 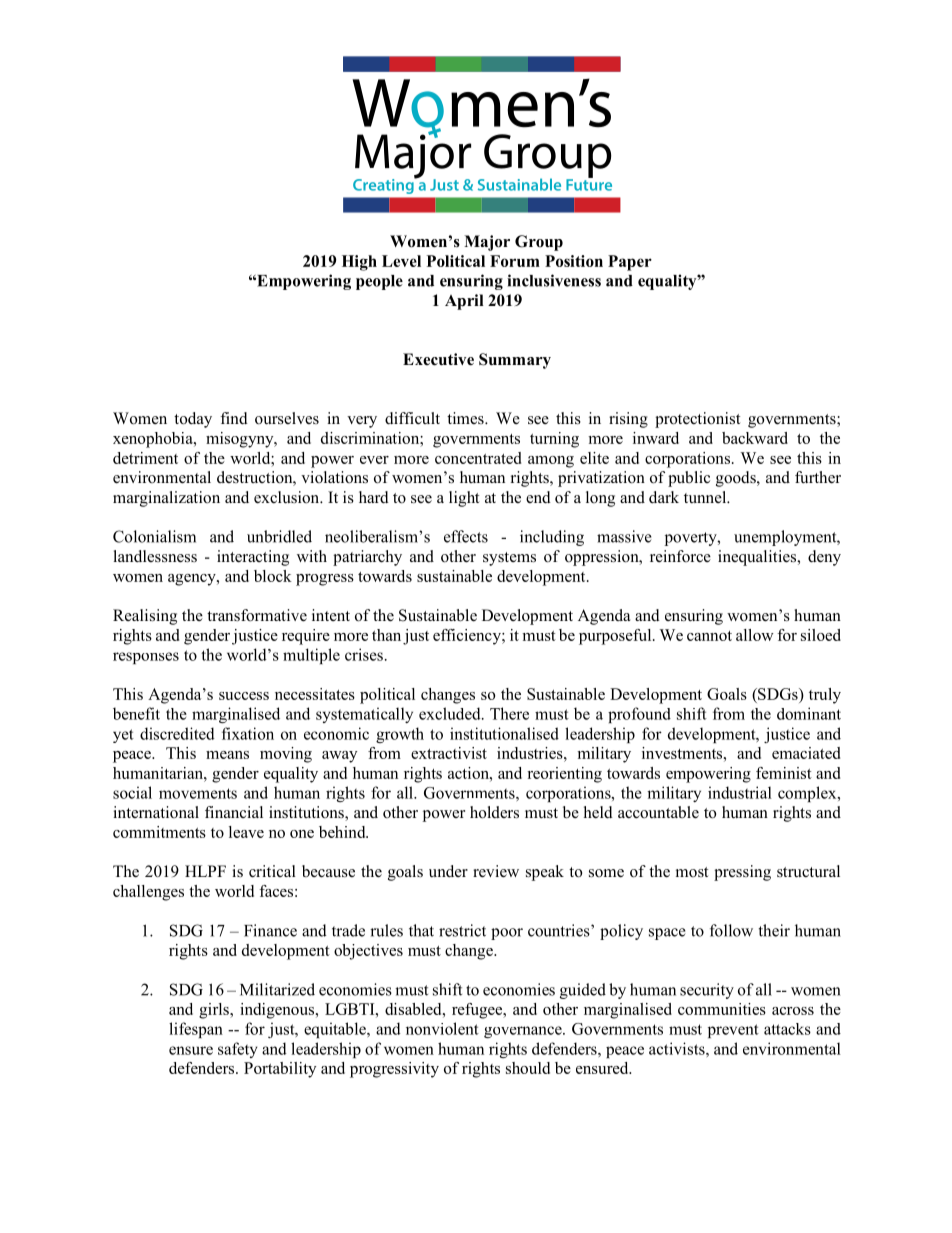 I want to click on lifespan, so click(x=196, y=1030).
